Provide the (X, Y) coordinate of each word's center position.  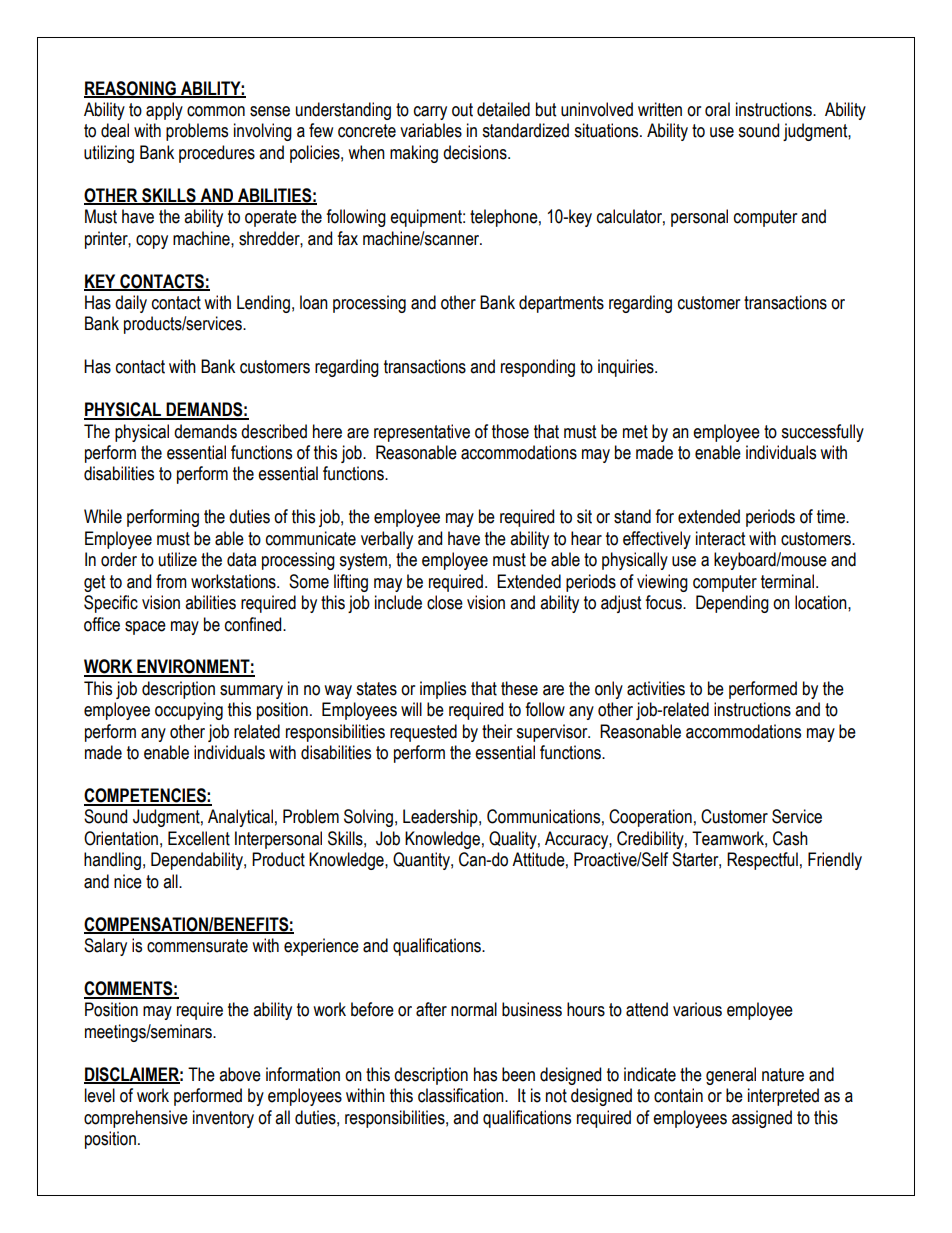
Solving (368, 818)
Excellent (199, 838)
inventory (223, 1119)
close (445, 602)
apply (164, 111)
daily (131, 304)
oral (717, 109)
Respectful (762, 861)
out (462, 110)
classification (462, 1095)
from (171, 581)
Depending (732, 604)
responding (538, 368)
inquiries (627, 368)
